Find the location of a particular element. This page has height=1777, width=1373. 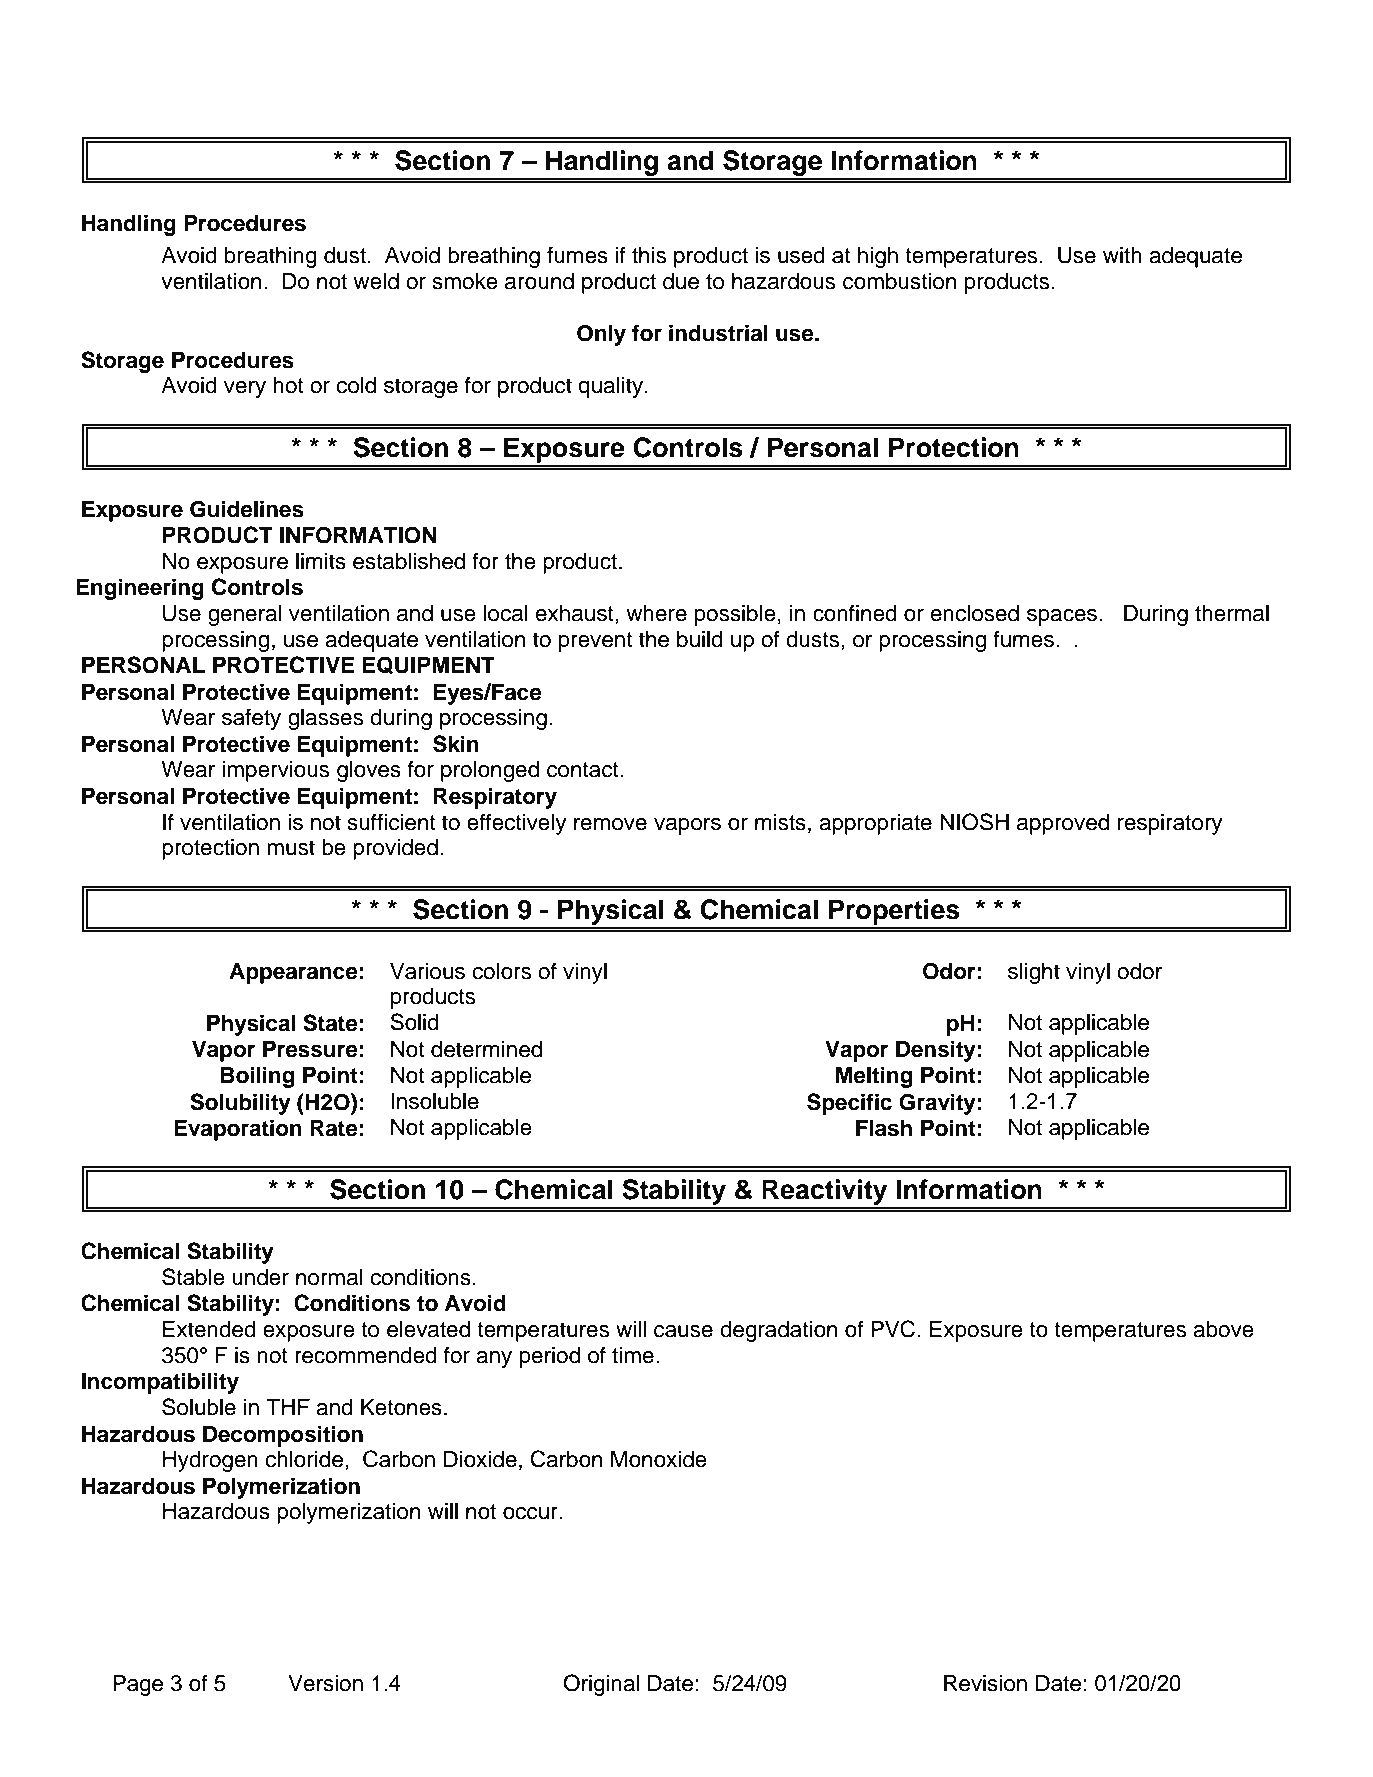

spaces is located at coordinates (1062, 617).
